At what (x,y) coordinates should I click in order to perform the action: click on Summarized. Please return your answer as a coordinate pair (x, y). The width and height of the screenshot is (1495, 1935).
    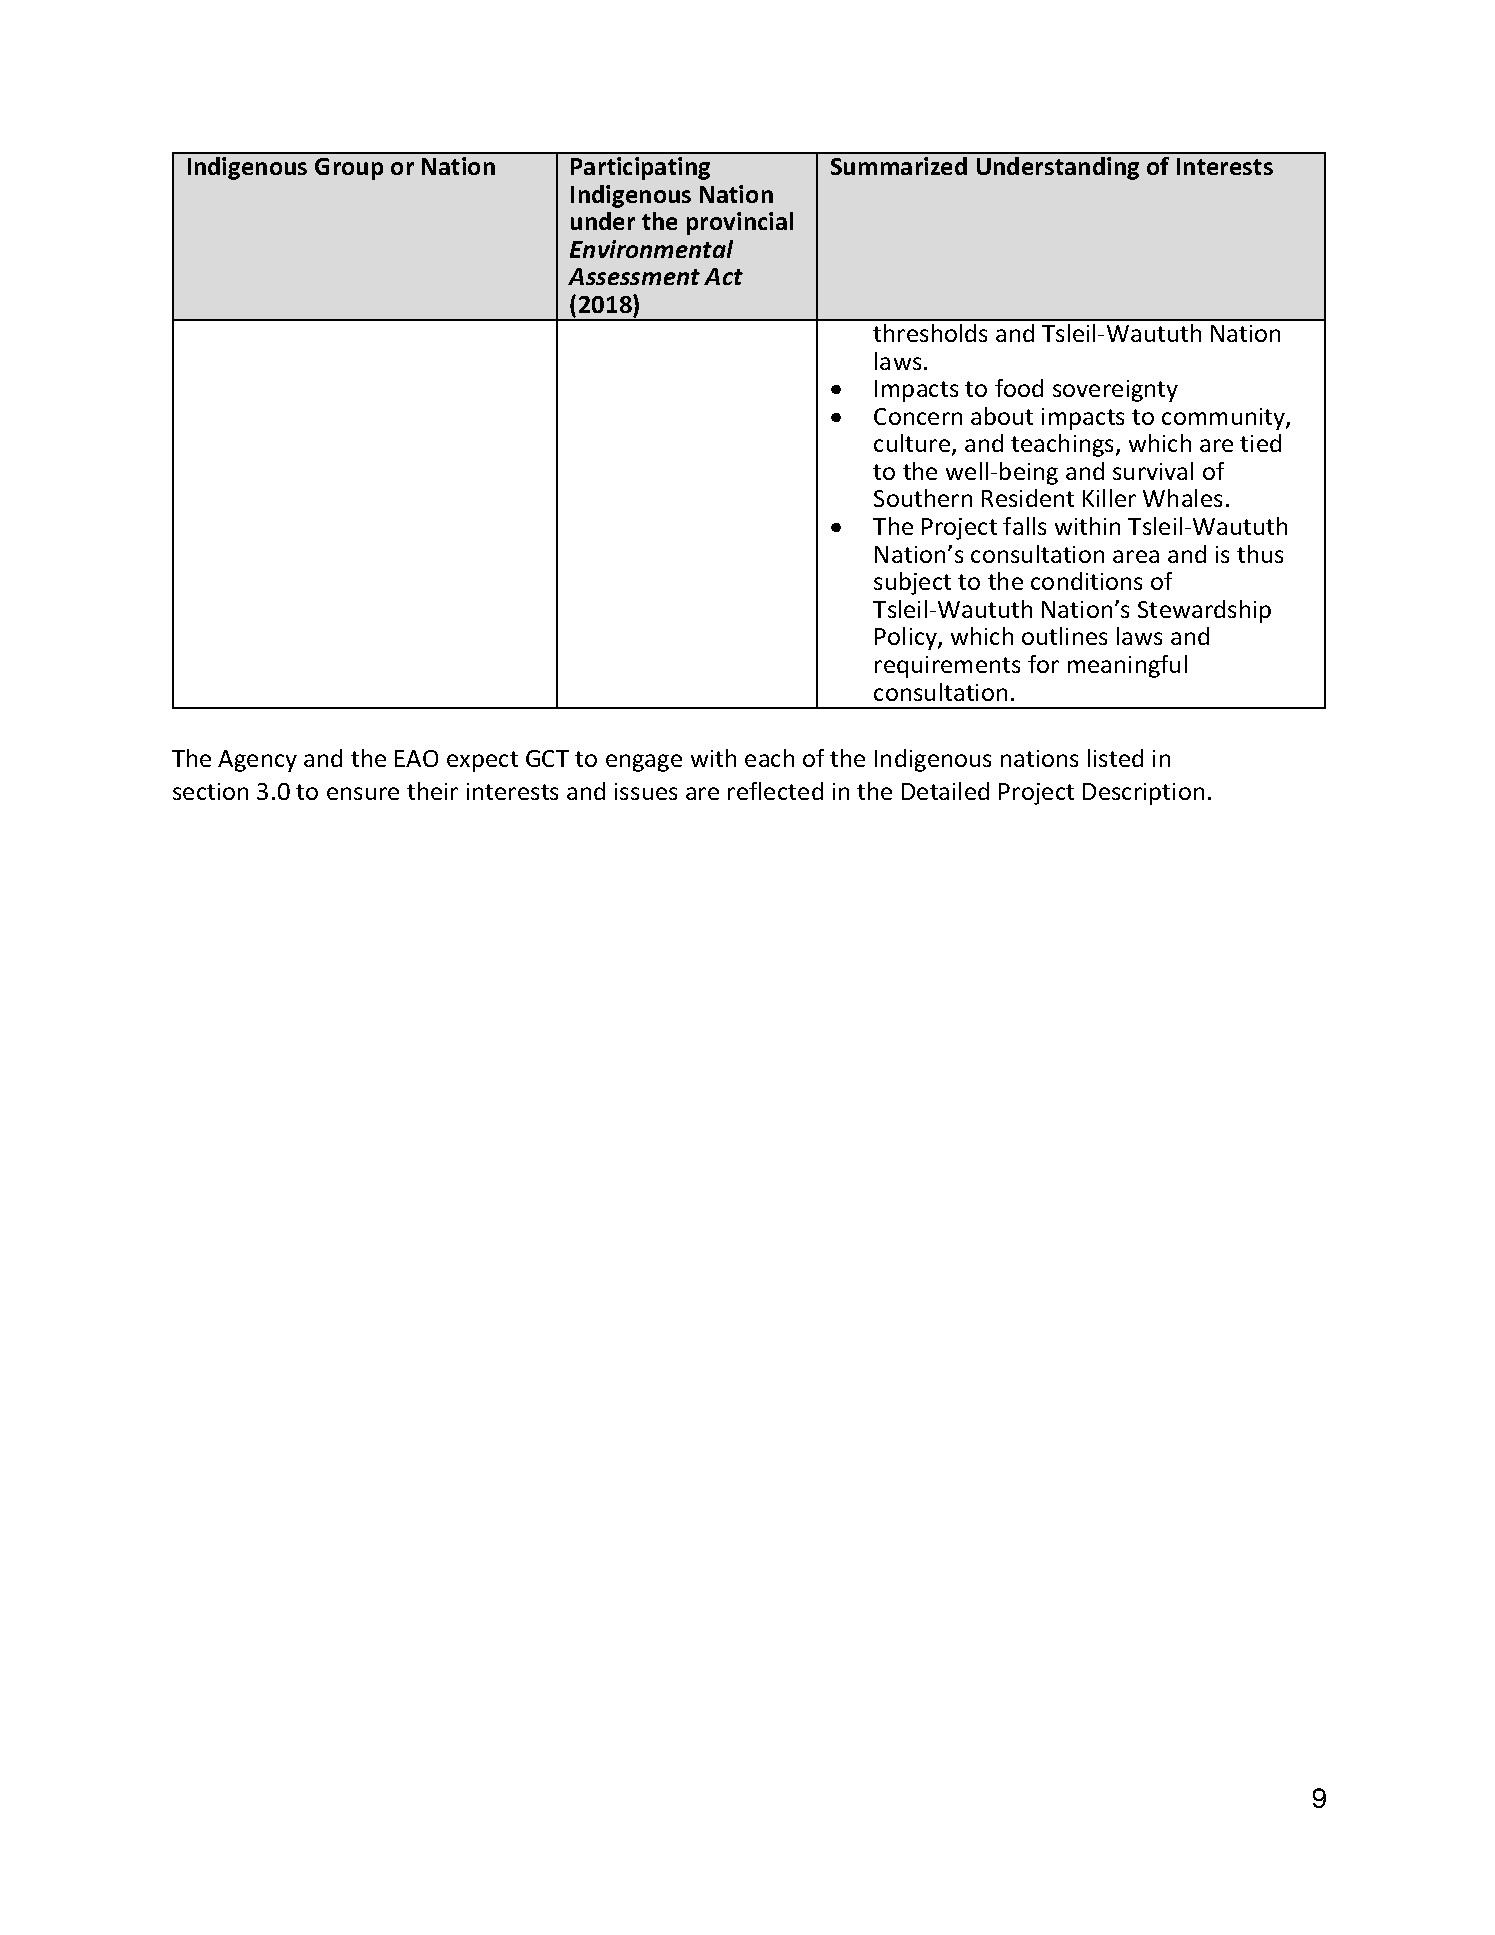
    Looking at the image, I should click on (899, 166).
